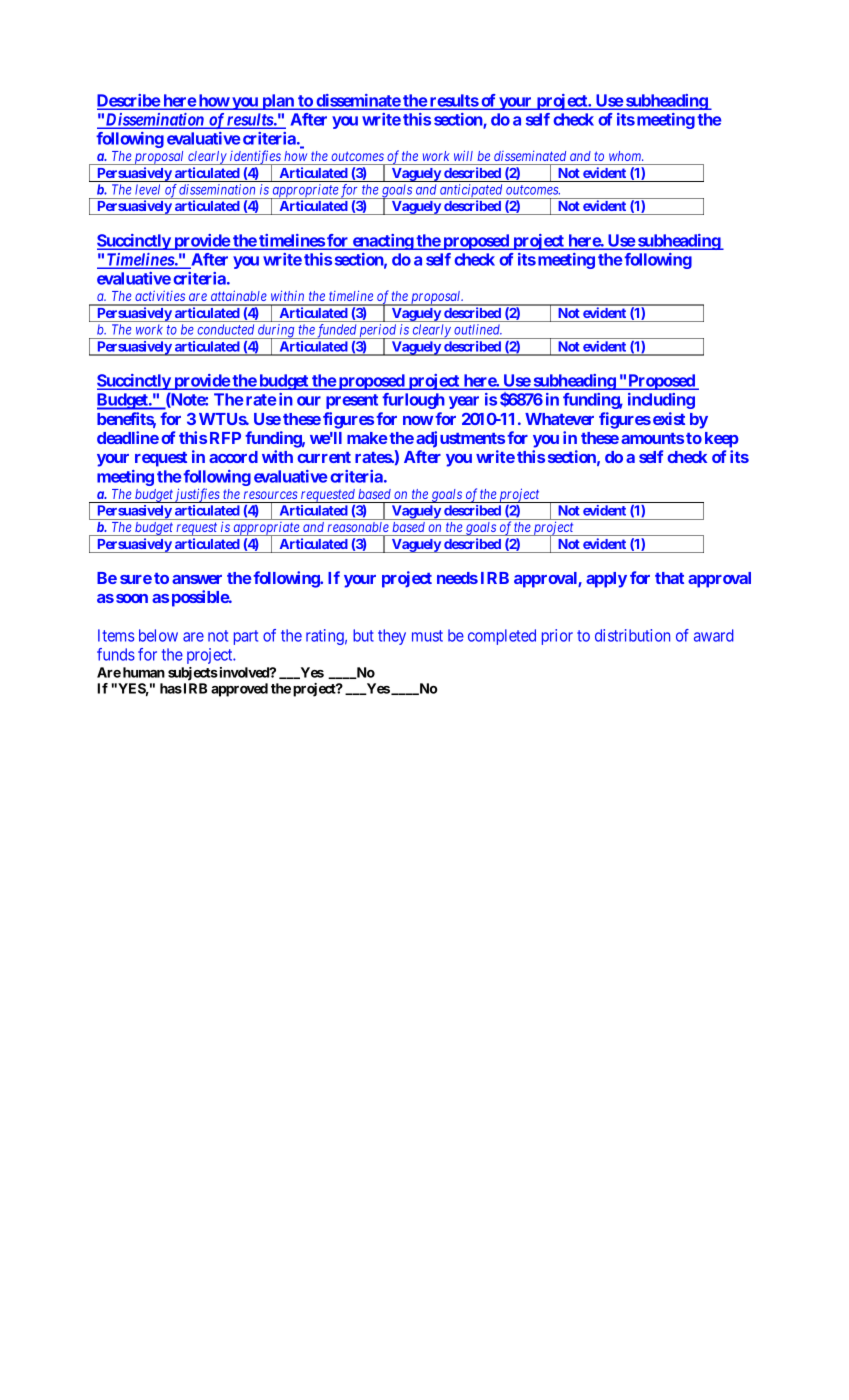  What do you see at coordinates (463, 155) in the image?
I see `will` at bounding box center [463, 155].
